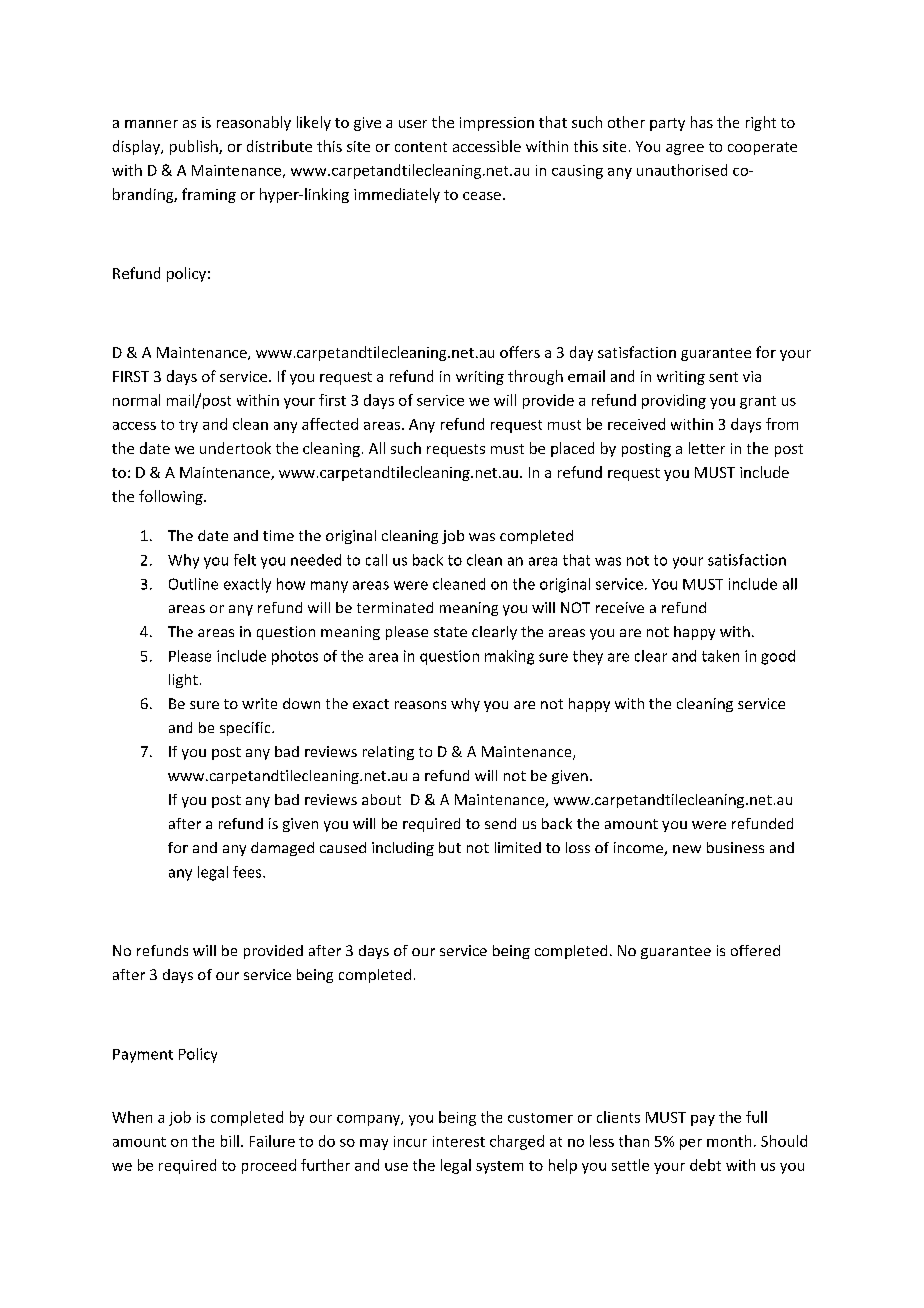 The width and height of the screenshot is (924, 1308). Describe the element at coordinates (195, 147) in the screenshot. I see `publish` at that location.
